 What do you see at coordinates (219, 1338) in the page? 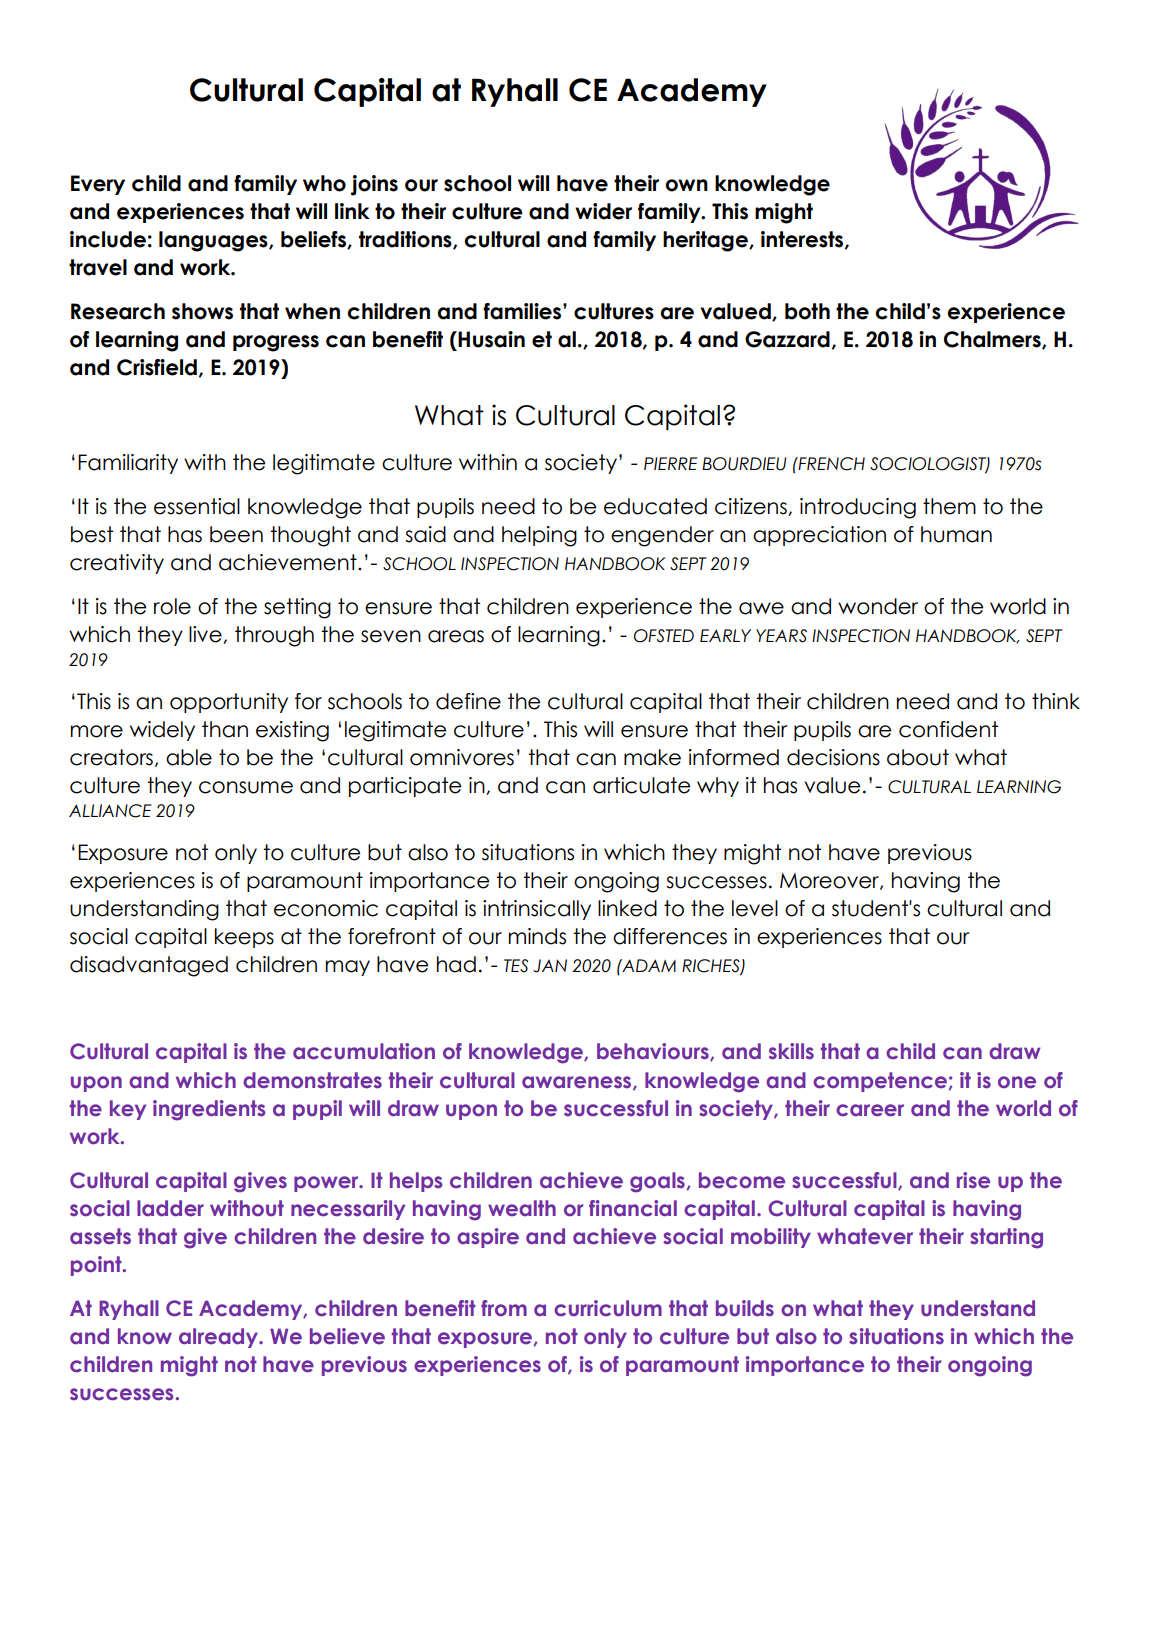
I see `already` at bounding box center [219, 1338].
